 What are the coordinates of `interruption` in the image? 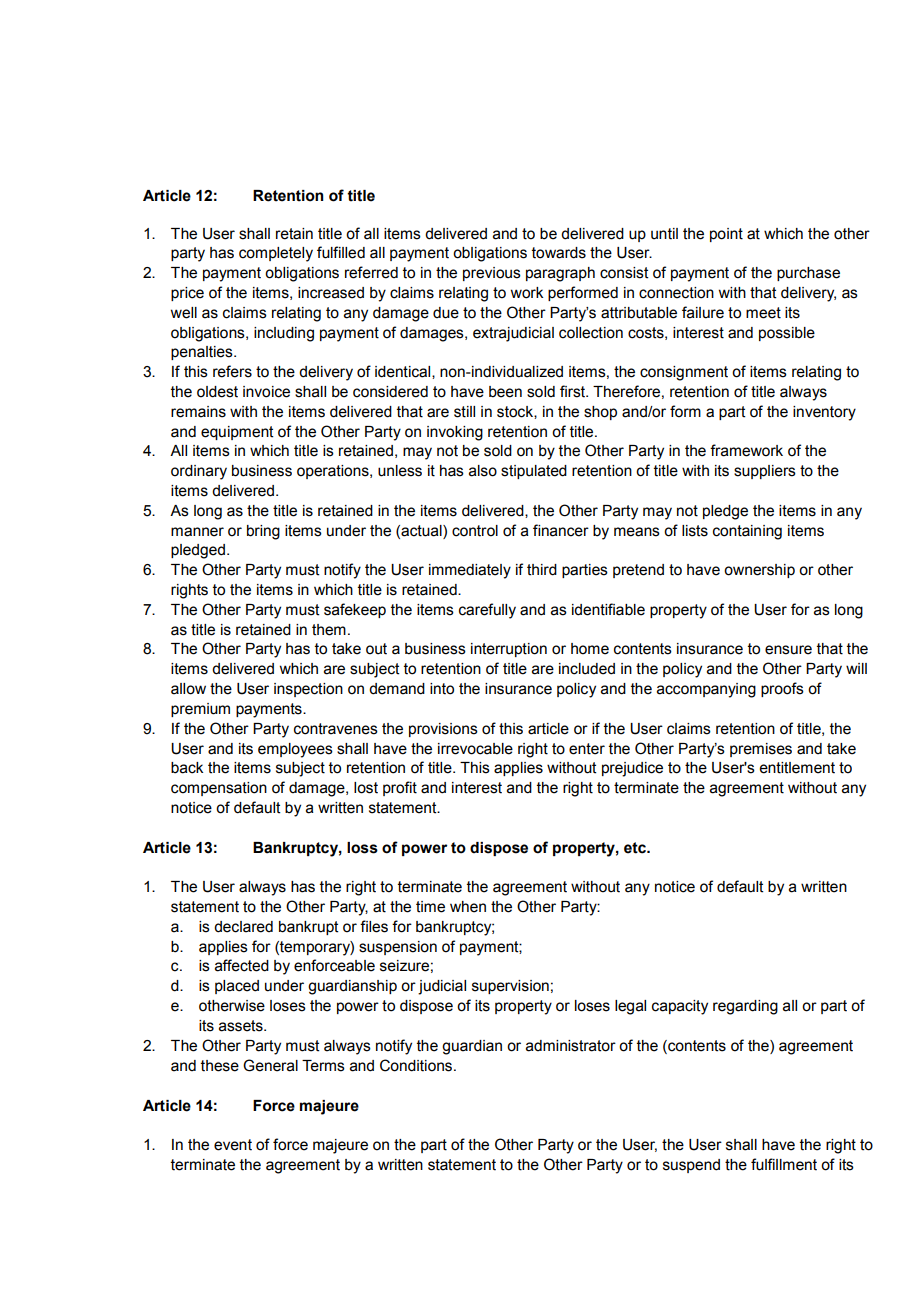 It's located at (509, 650).
